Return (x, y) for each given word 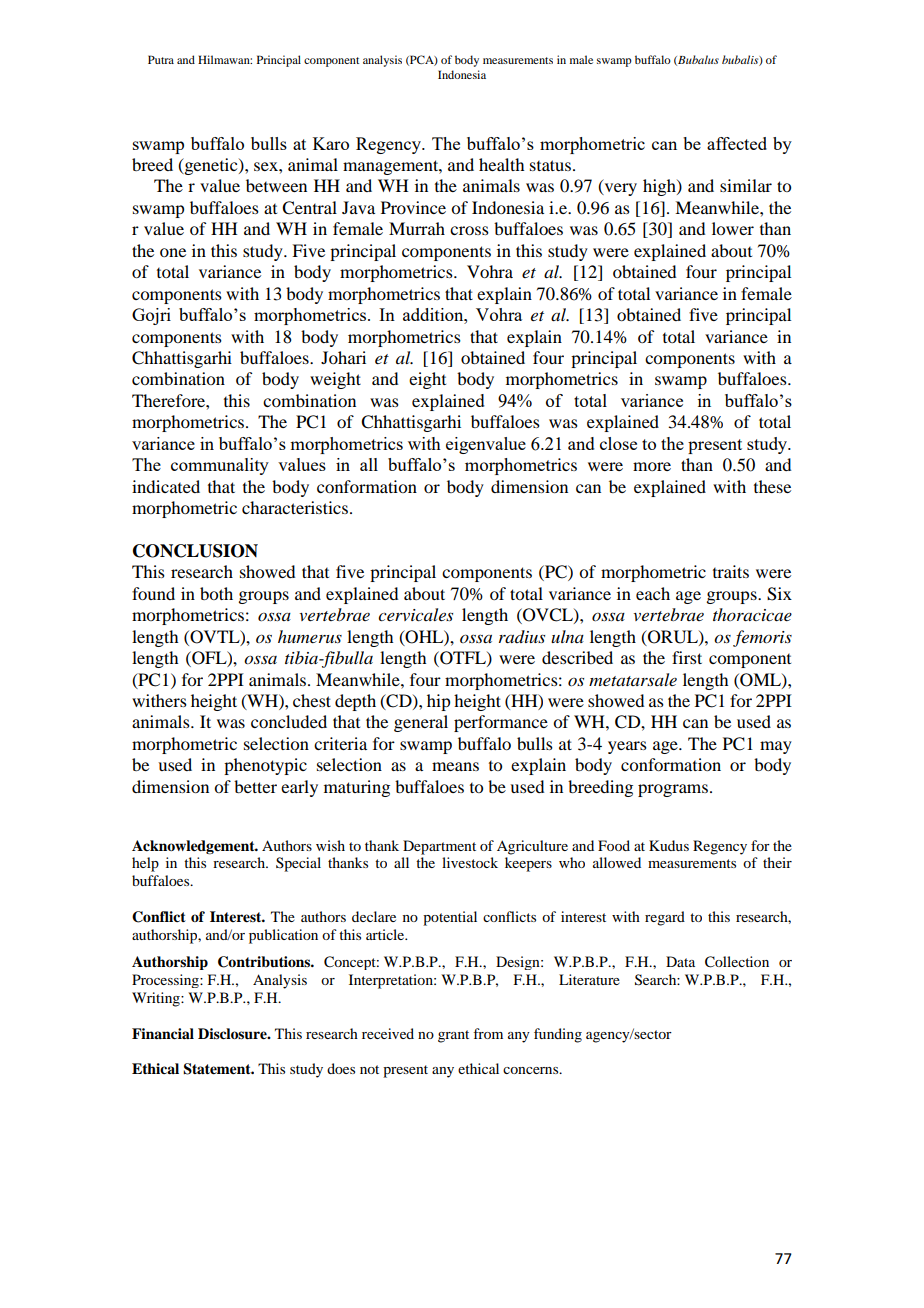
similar (746, 185)
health (501, 164)
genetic (211, 166)
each (653, 593)
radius (522, 636)
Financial (163, 1034)
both (216, 593)
